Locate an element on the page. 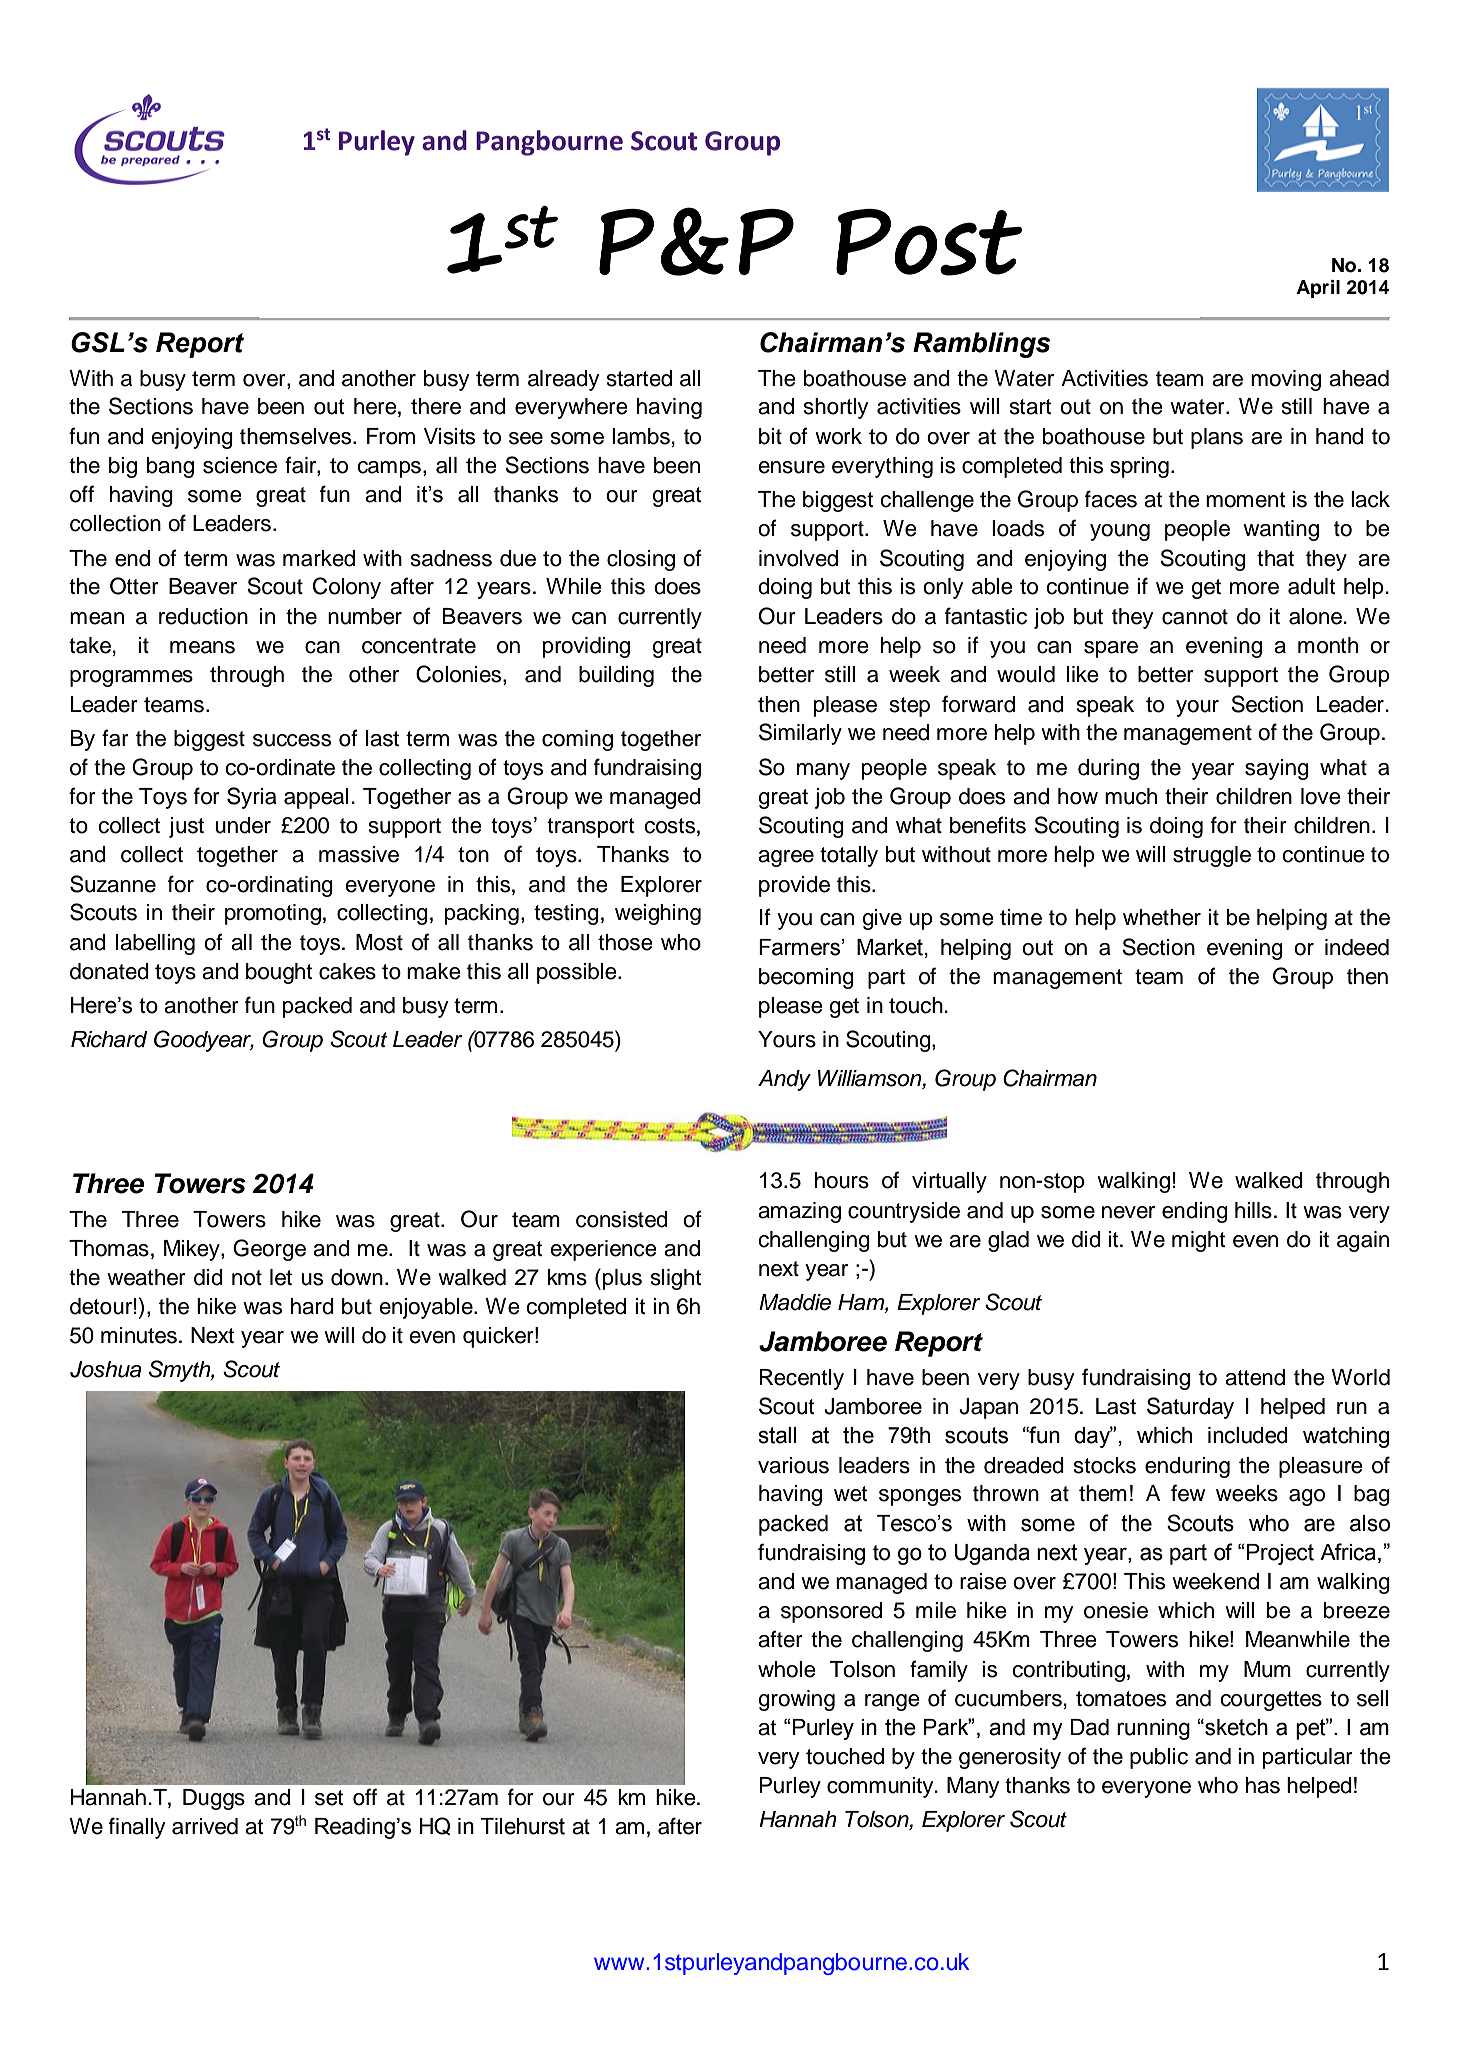  Post is located at coordinates (929, 242).
